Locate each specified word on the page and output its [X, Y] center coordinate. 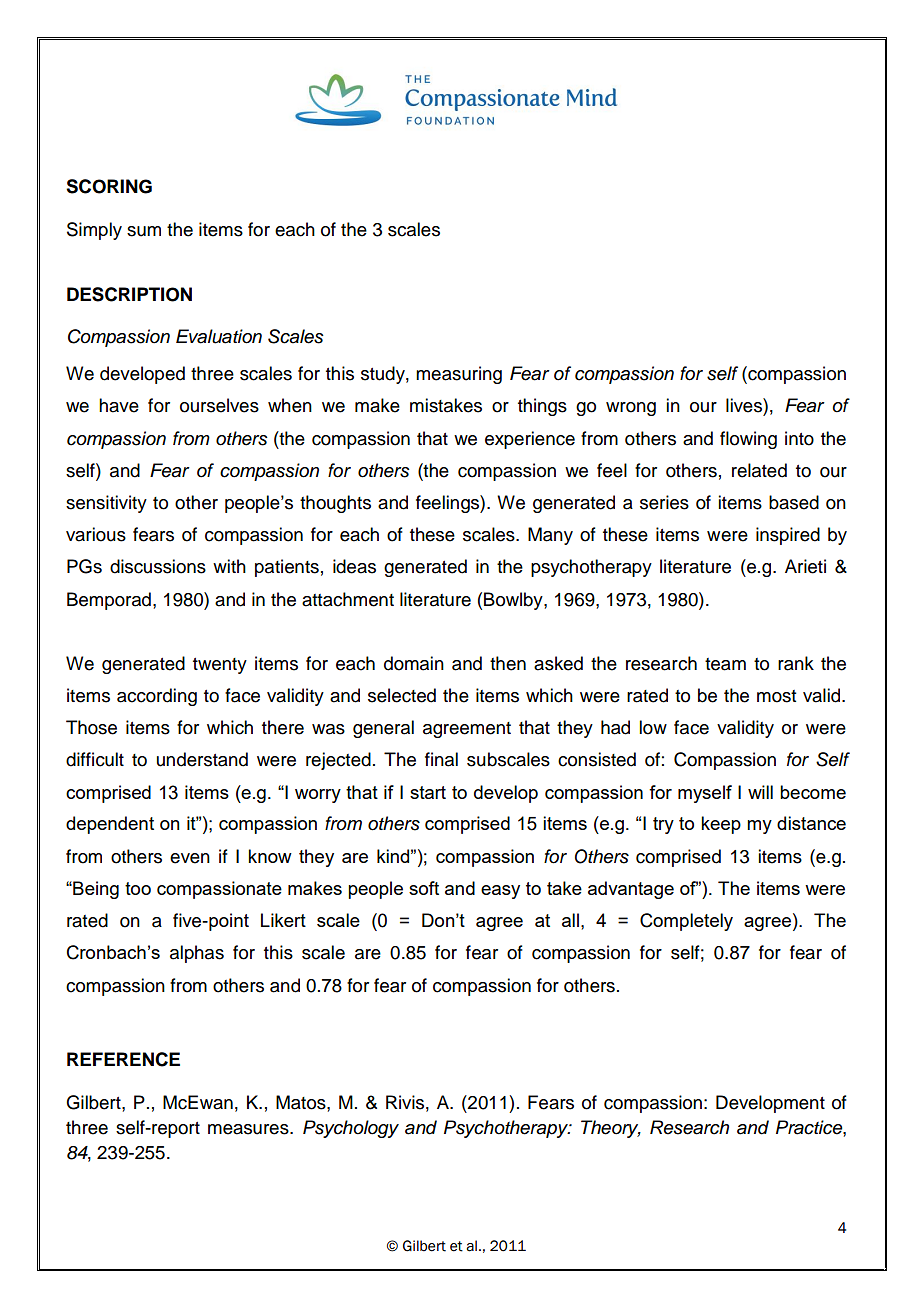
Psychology [351, 1129]
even [190, 858]
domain [414, 663]
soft [424, 888]
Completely [686, 922]
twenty [220, 666]
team [725, 664]
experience [530, 440]
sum [144, 231]
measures [249, 1129]
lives [745, 405]
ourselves [219, 405]
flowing [748, 440]
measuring [459, 375]
